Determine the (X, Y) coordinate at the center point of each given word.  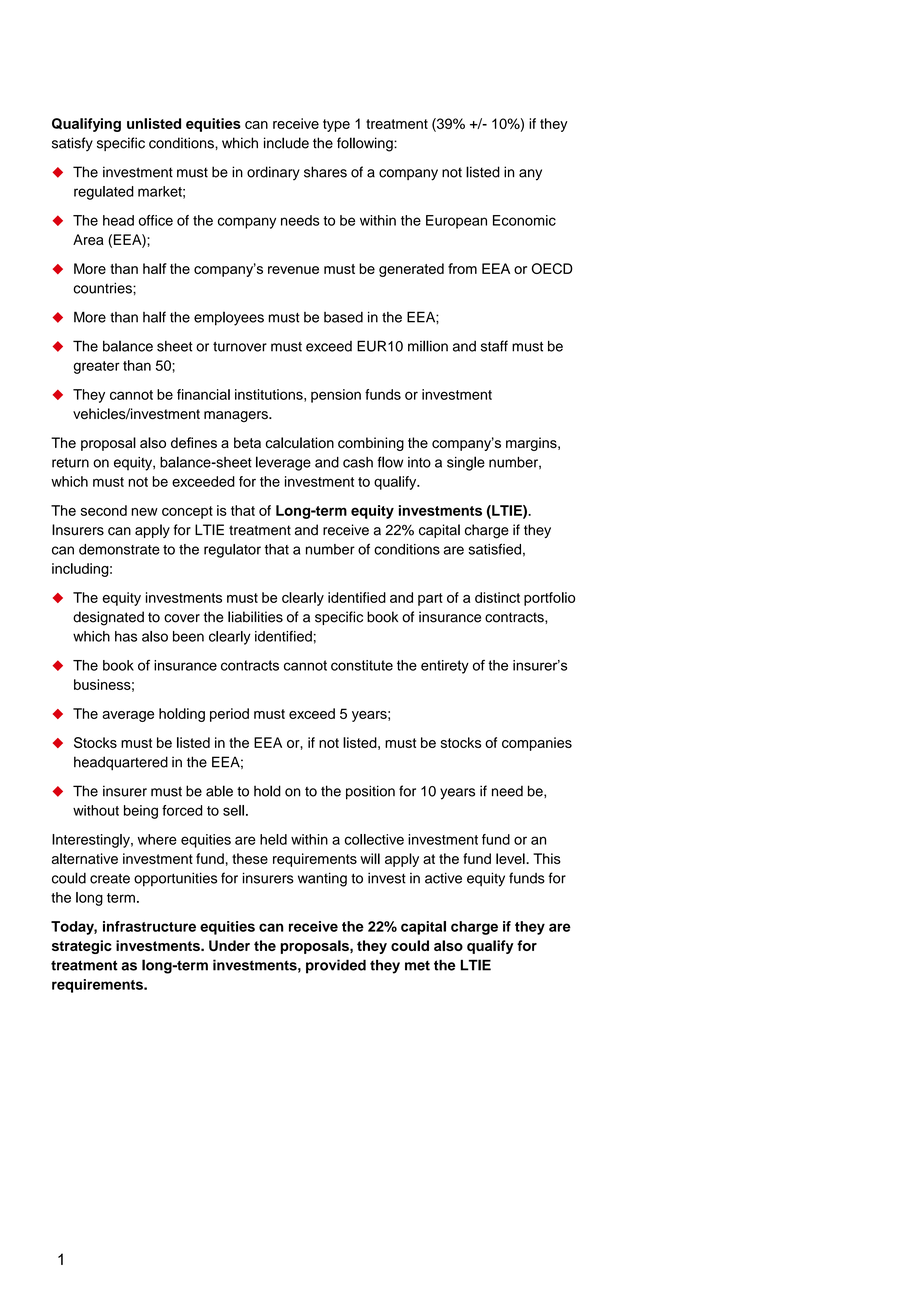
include (286, 143)
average (128, 716)
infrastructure (149, 926)
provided (336, 966)
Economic (524, 220)
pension (336, 396)
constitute (362, 665)
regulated (104, 193)
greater (96, 367)
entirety (445, 667)
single (466, 463)
